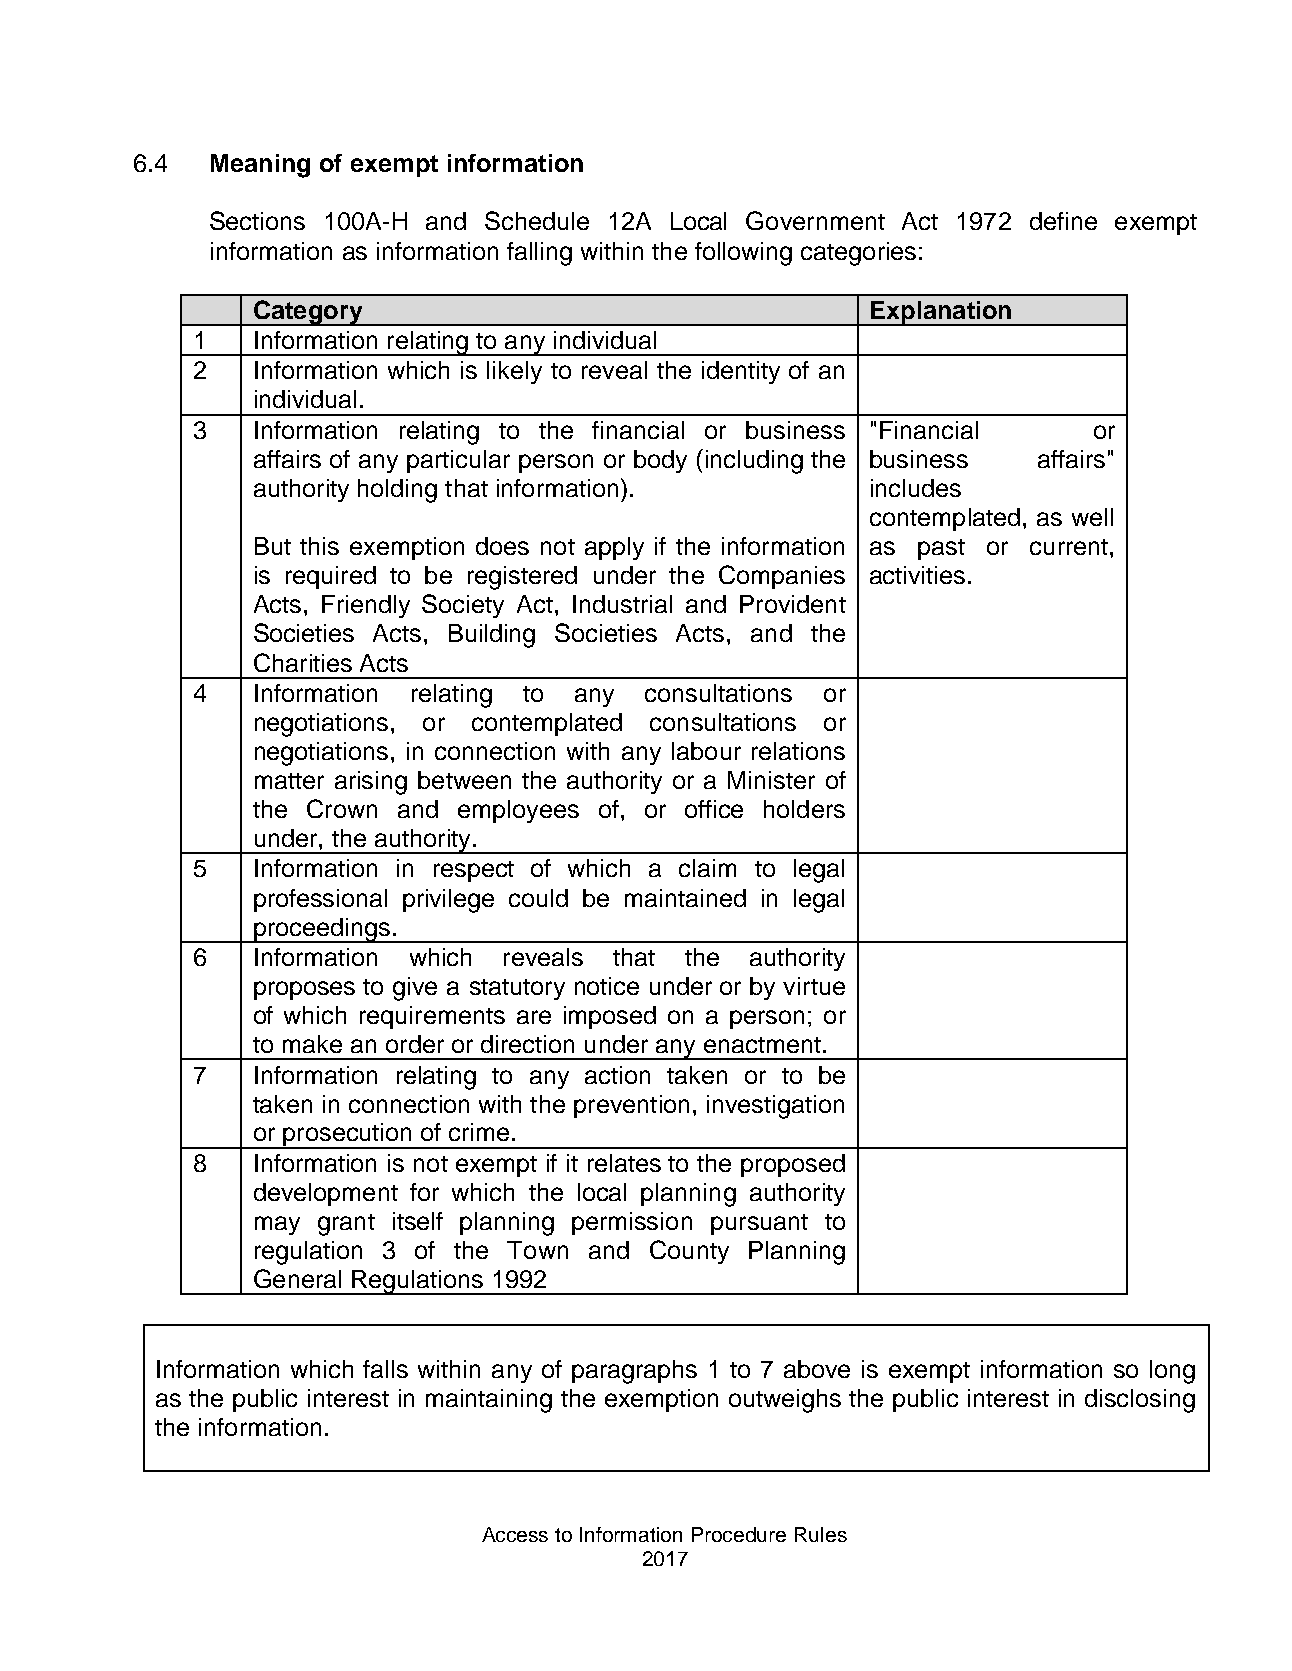  I want to click on Procedure, so click(739, 1534).
